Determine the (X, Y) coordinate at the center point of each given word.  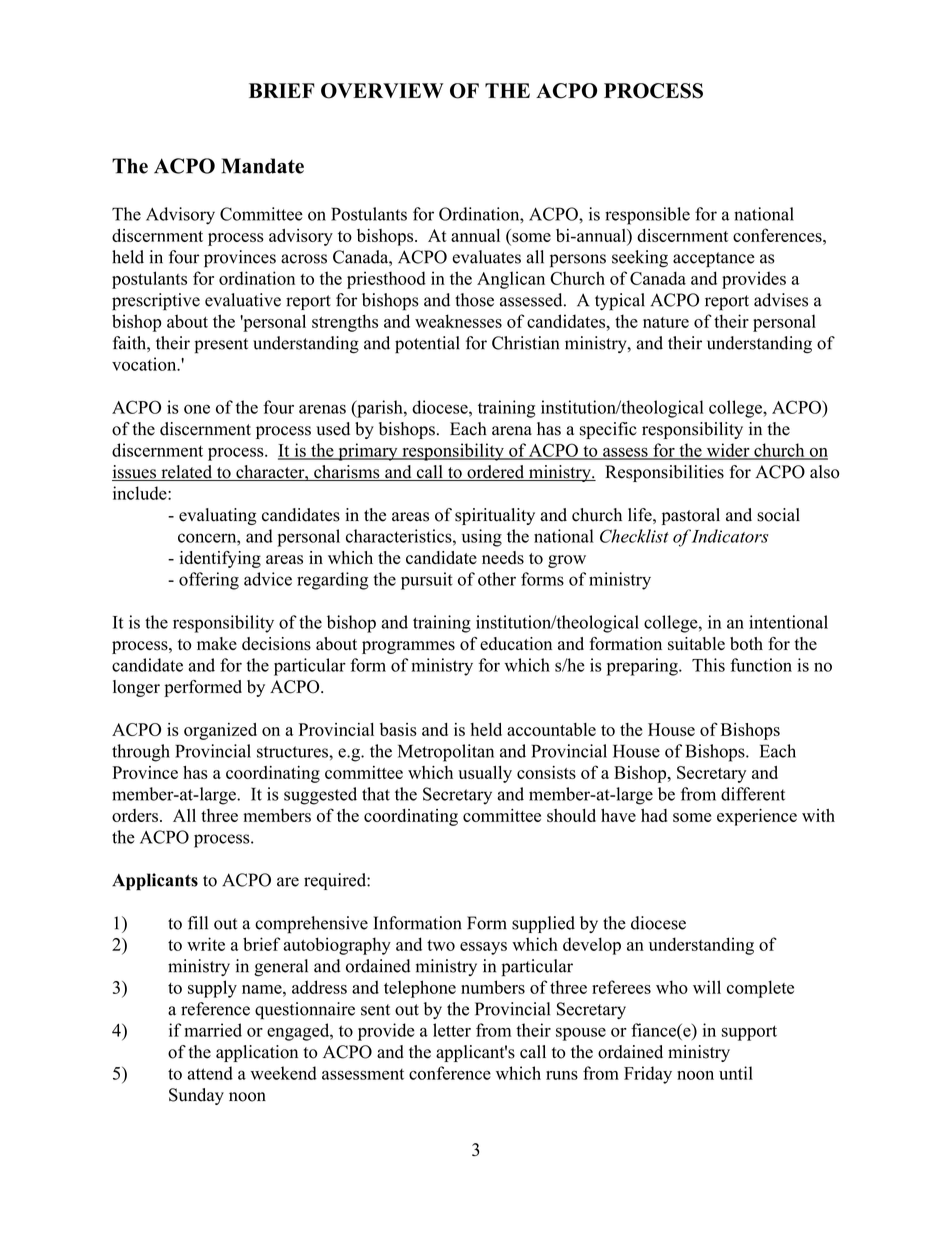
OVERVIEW (382, 91)
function (761, 665)
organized (220, 731)
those (474, 300)
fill (198, 923)
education (516, 644)
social (778, 515)
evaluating (217, 516)
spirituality (495, 516)
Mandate (263, 166)
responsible (647, 216)
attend (210, 1073)
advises (781, 300)
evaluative (243, 300)
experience (757, 817)
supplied (543, 924)
